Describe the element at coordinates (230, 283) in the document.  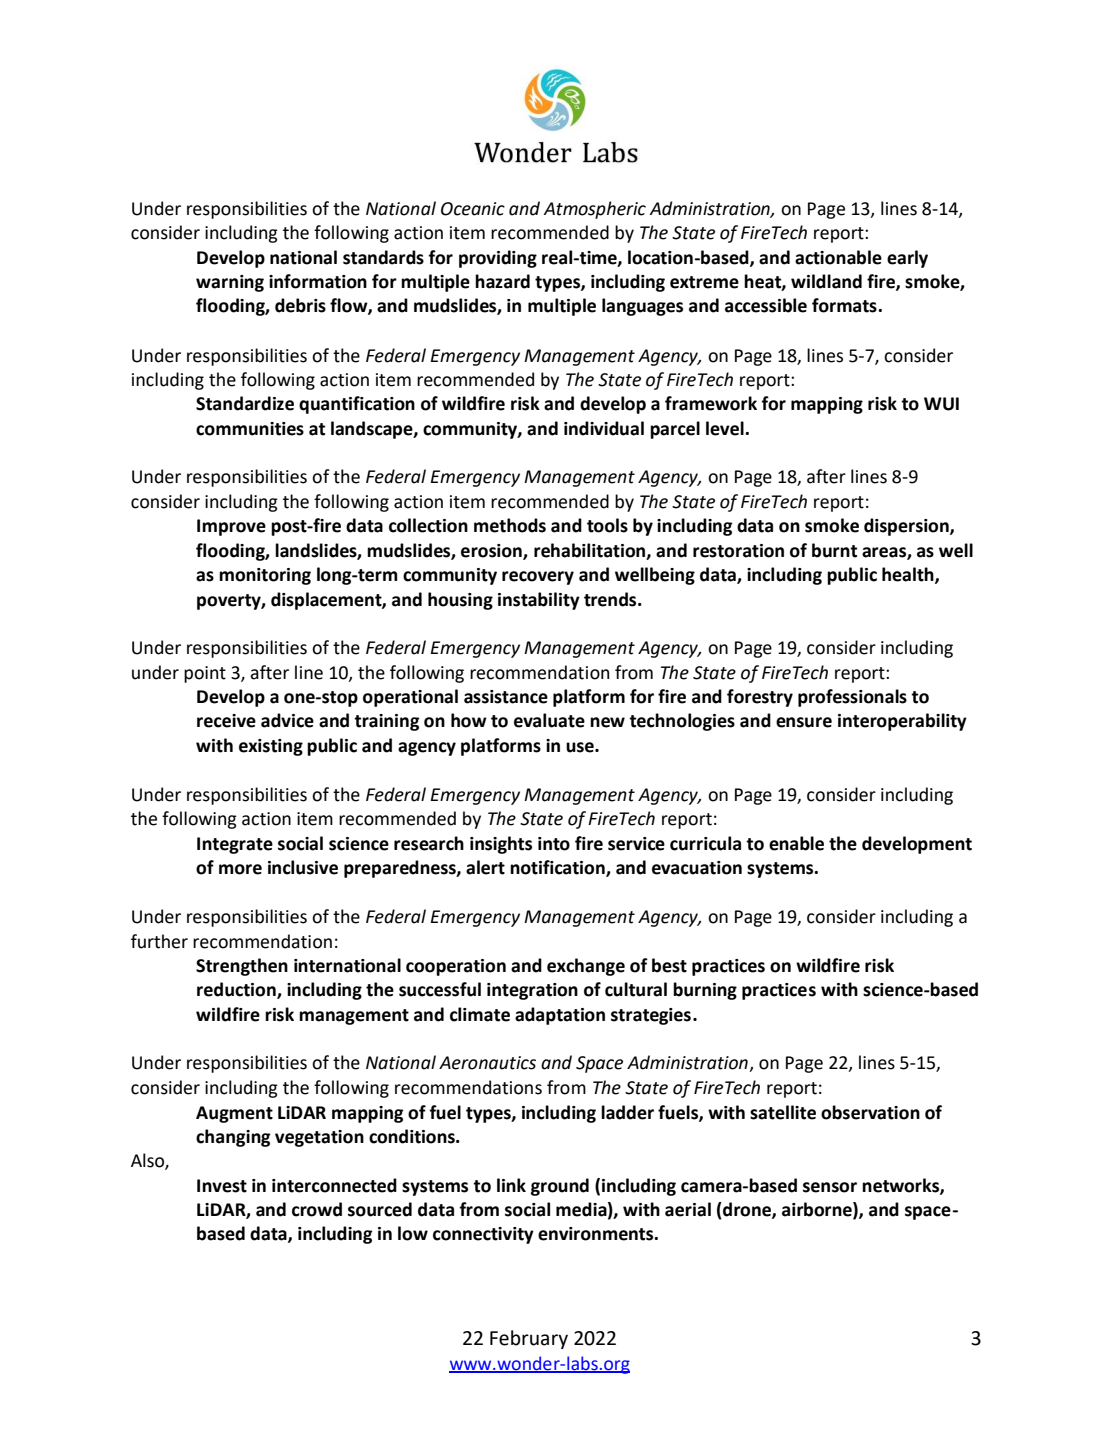
I see `warning` at that location.
